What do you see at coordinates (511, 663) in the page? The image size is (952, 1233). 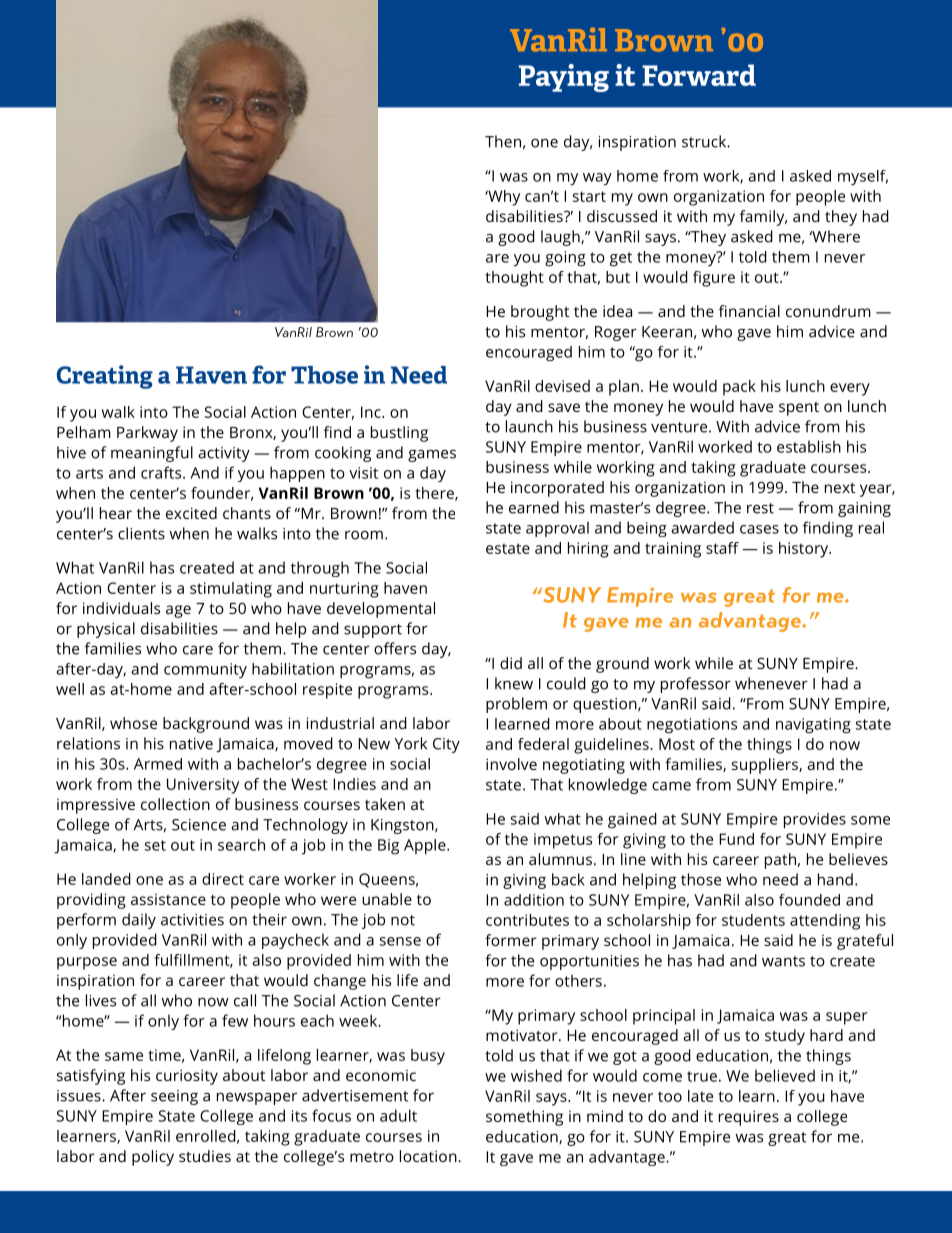 I see `did` at bounding box center [511, 663].
